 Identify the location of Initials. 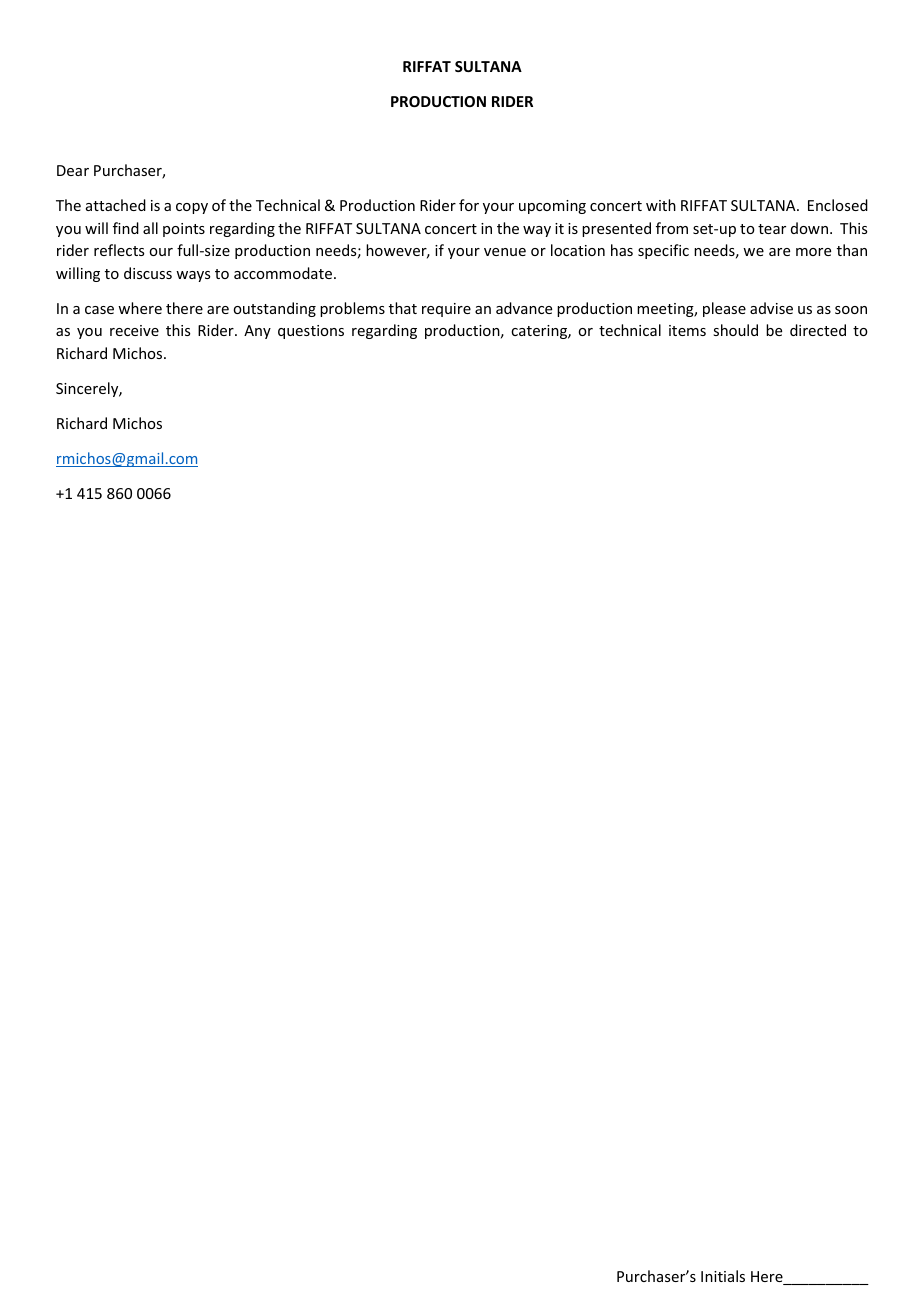
(723, 1276).
